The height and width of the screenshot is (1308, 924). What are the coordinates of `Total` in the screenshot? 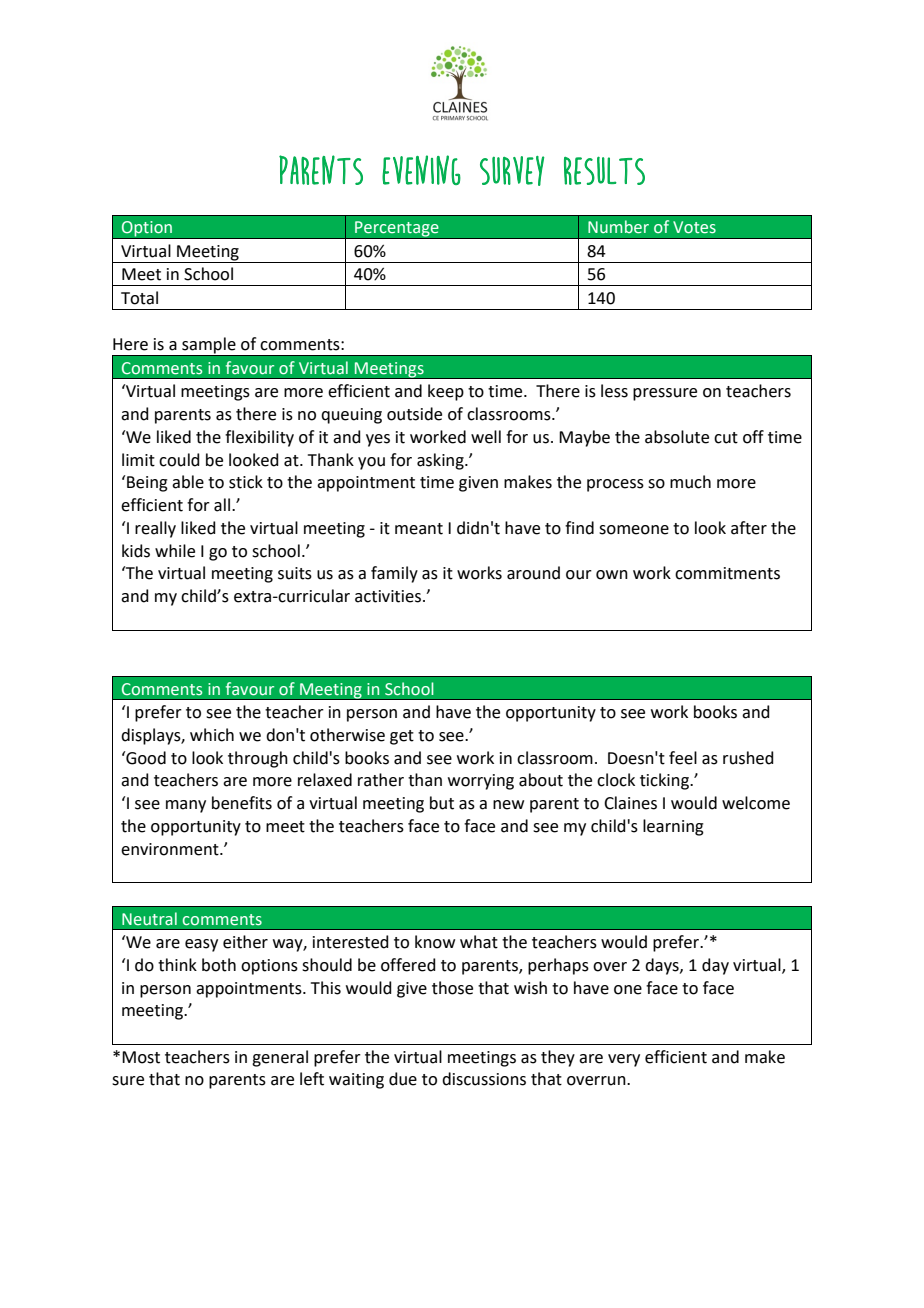 It's located at (139, 298).
